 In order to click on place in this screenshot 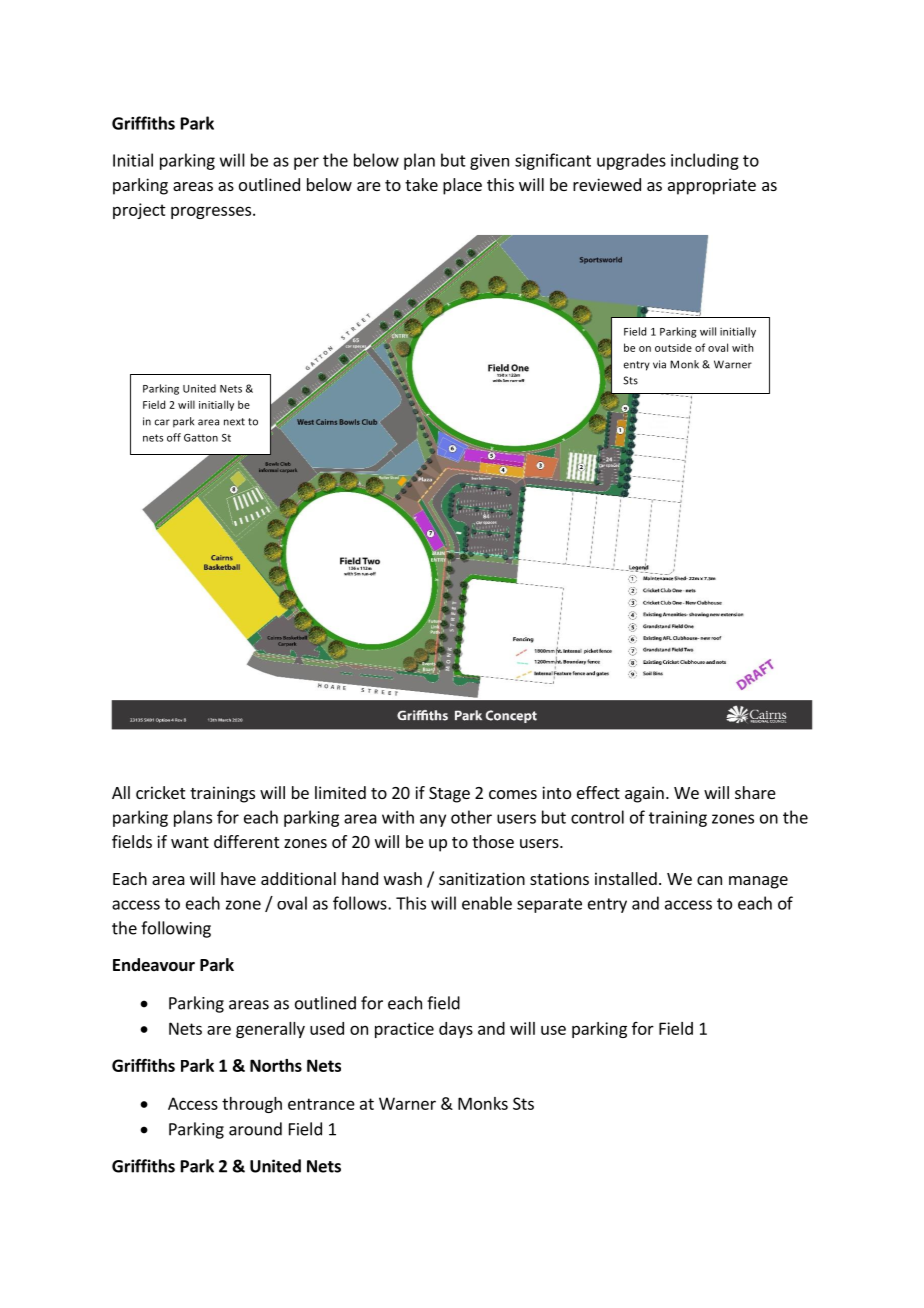, I will do `click(462, 186)`.
